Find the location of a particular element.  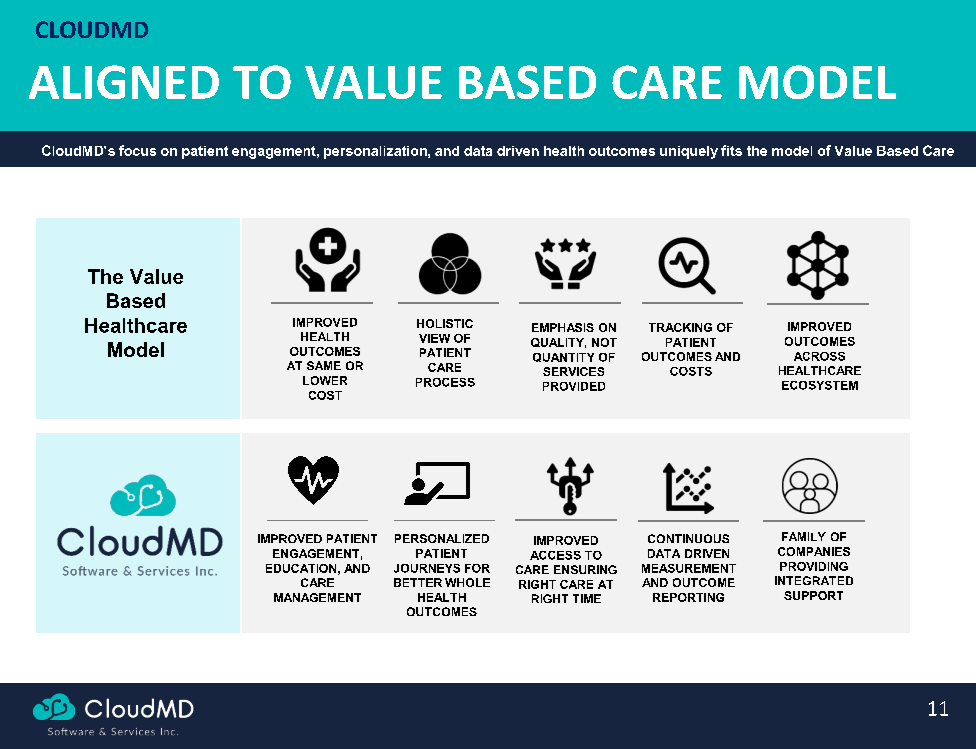

VIEW is located at coordinates (434, 338).
